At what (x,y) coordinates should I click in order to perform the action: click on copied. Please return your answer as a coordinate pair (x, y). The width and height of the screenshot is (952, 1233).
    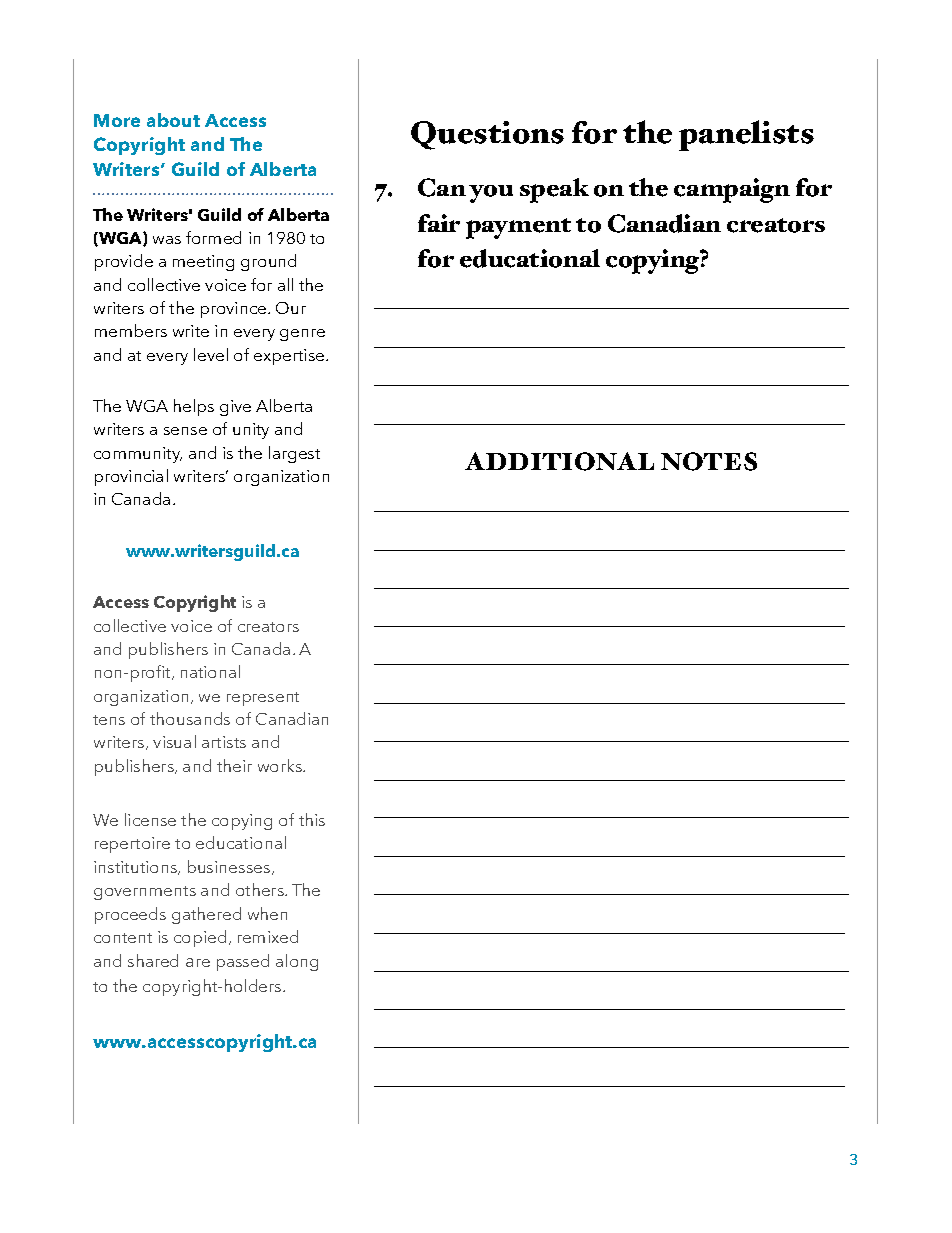
    Looking at the image, I should click on (200, 938).
